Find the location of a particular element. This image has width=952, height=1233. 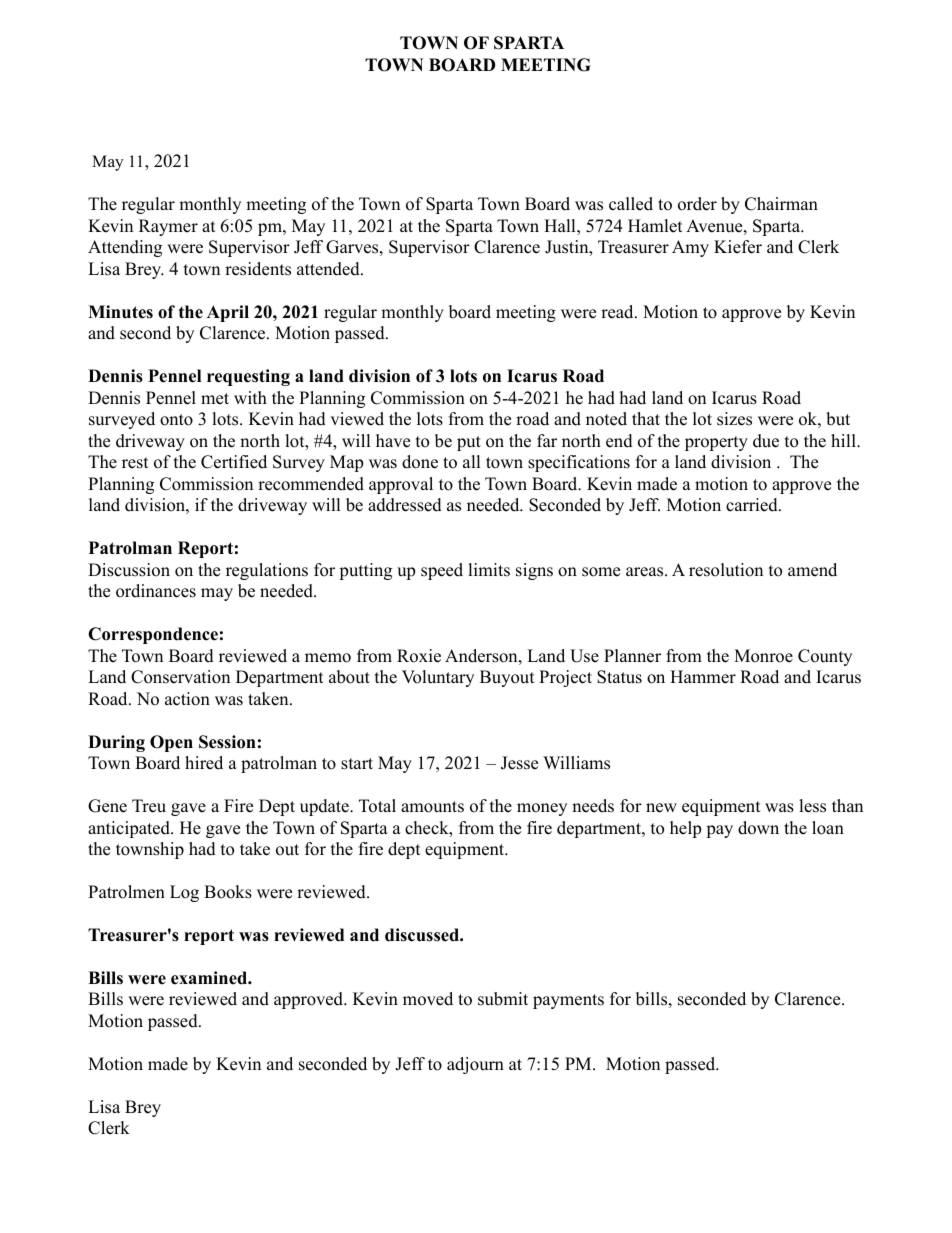

onto is located at coordinates (176, 420).
